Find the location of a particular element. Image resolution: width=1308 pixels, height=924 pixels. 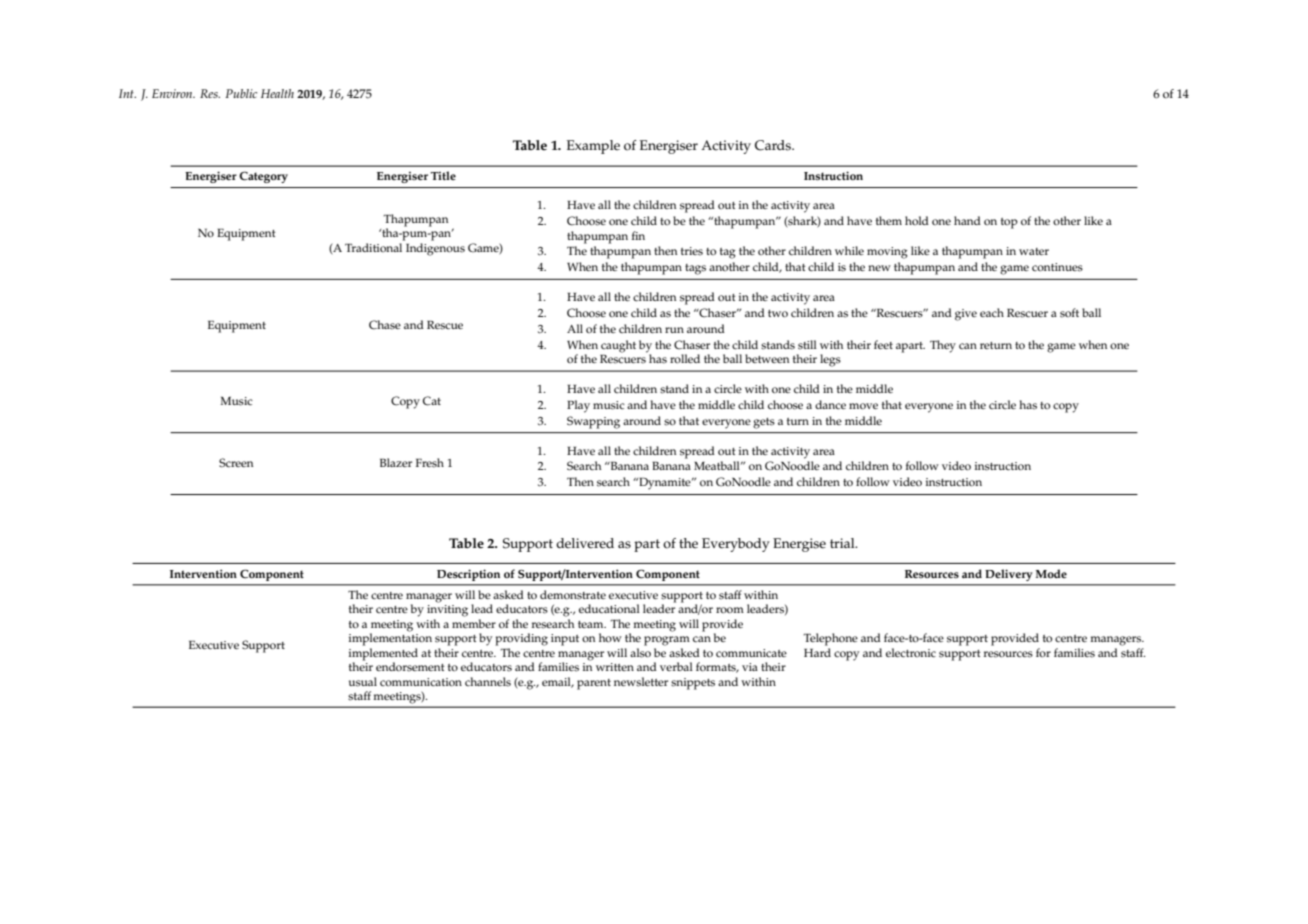

written is located at coordinates (615, 667).
